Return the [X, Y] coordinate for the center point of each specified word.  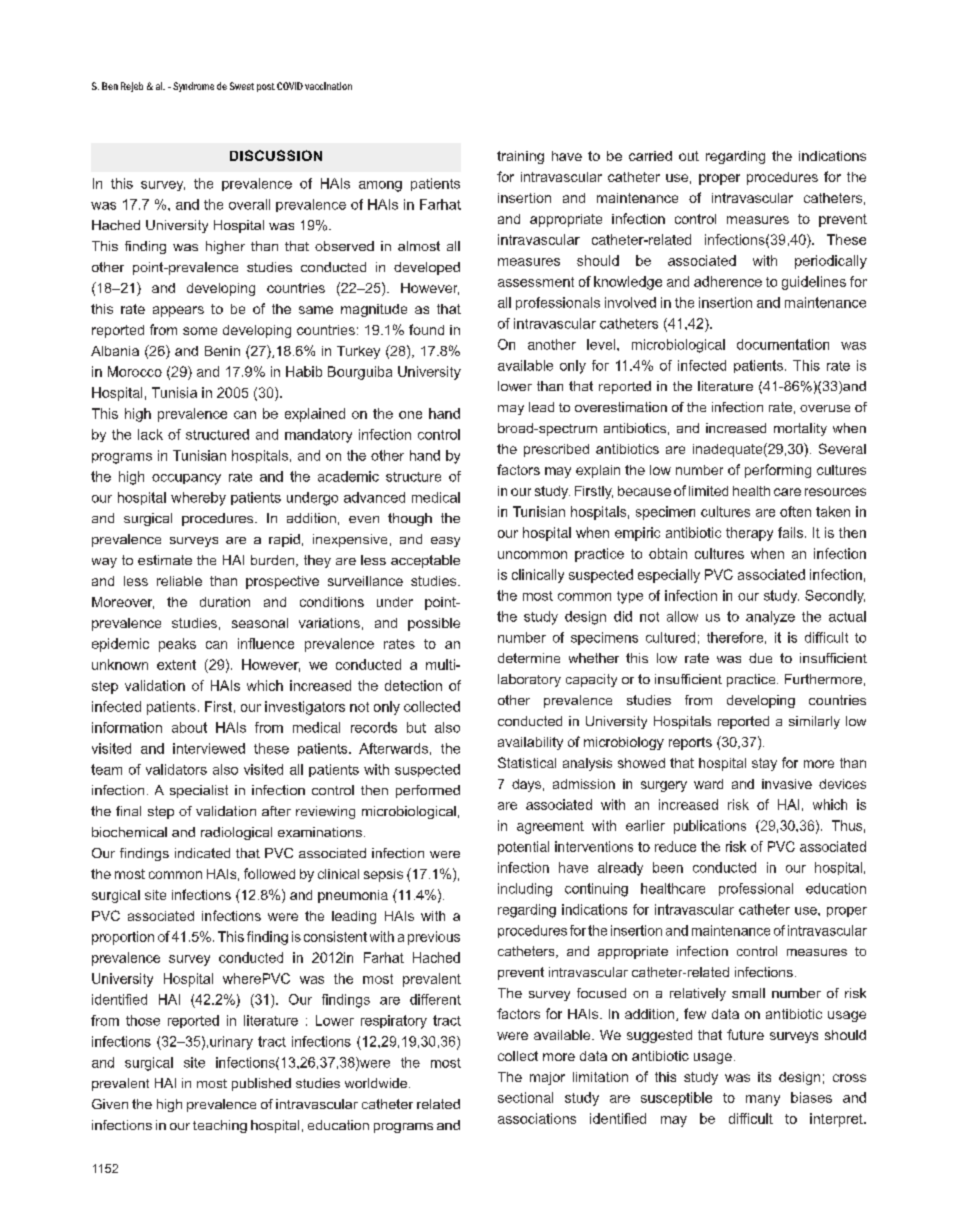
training [520, 157]
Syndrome [193, 87]
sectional [525, 1097]
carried [650, 156]
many [763, 1100]
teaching [220, 1126]
